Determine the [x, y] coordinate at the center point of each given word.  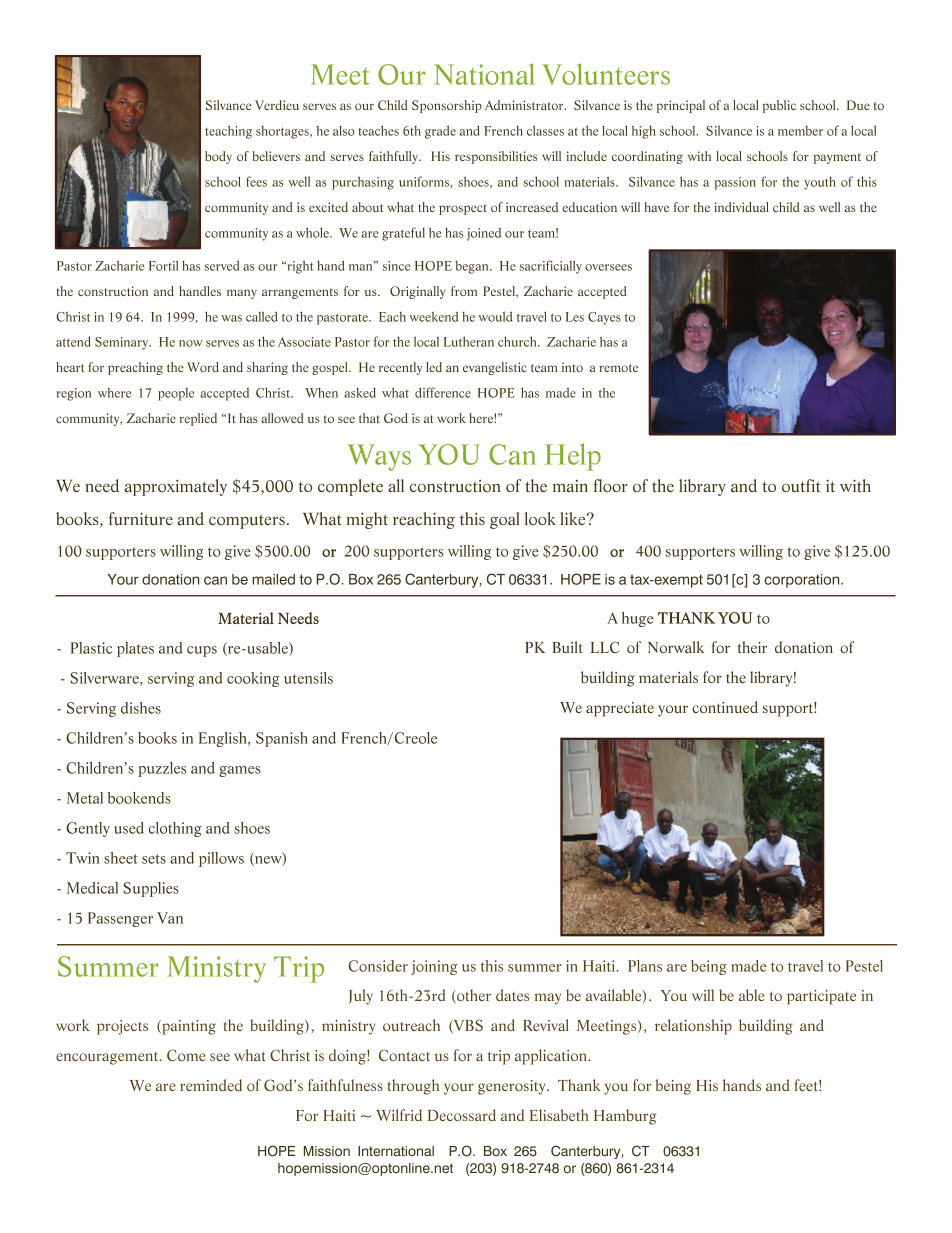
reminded [211, 1085]
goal [505, 520]
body [218, 157]
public [779, 106]
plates [135, 649]
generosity [513, 1087]
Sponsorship [447, 106]
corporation [803, 581]
